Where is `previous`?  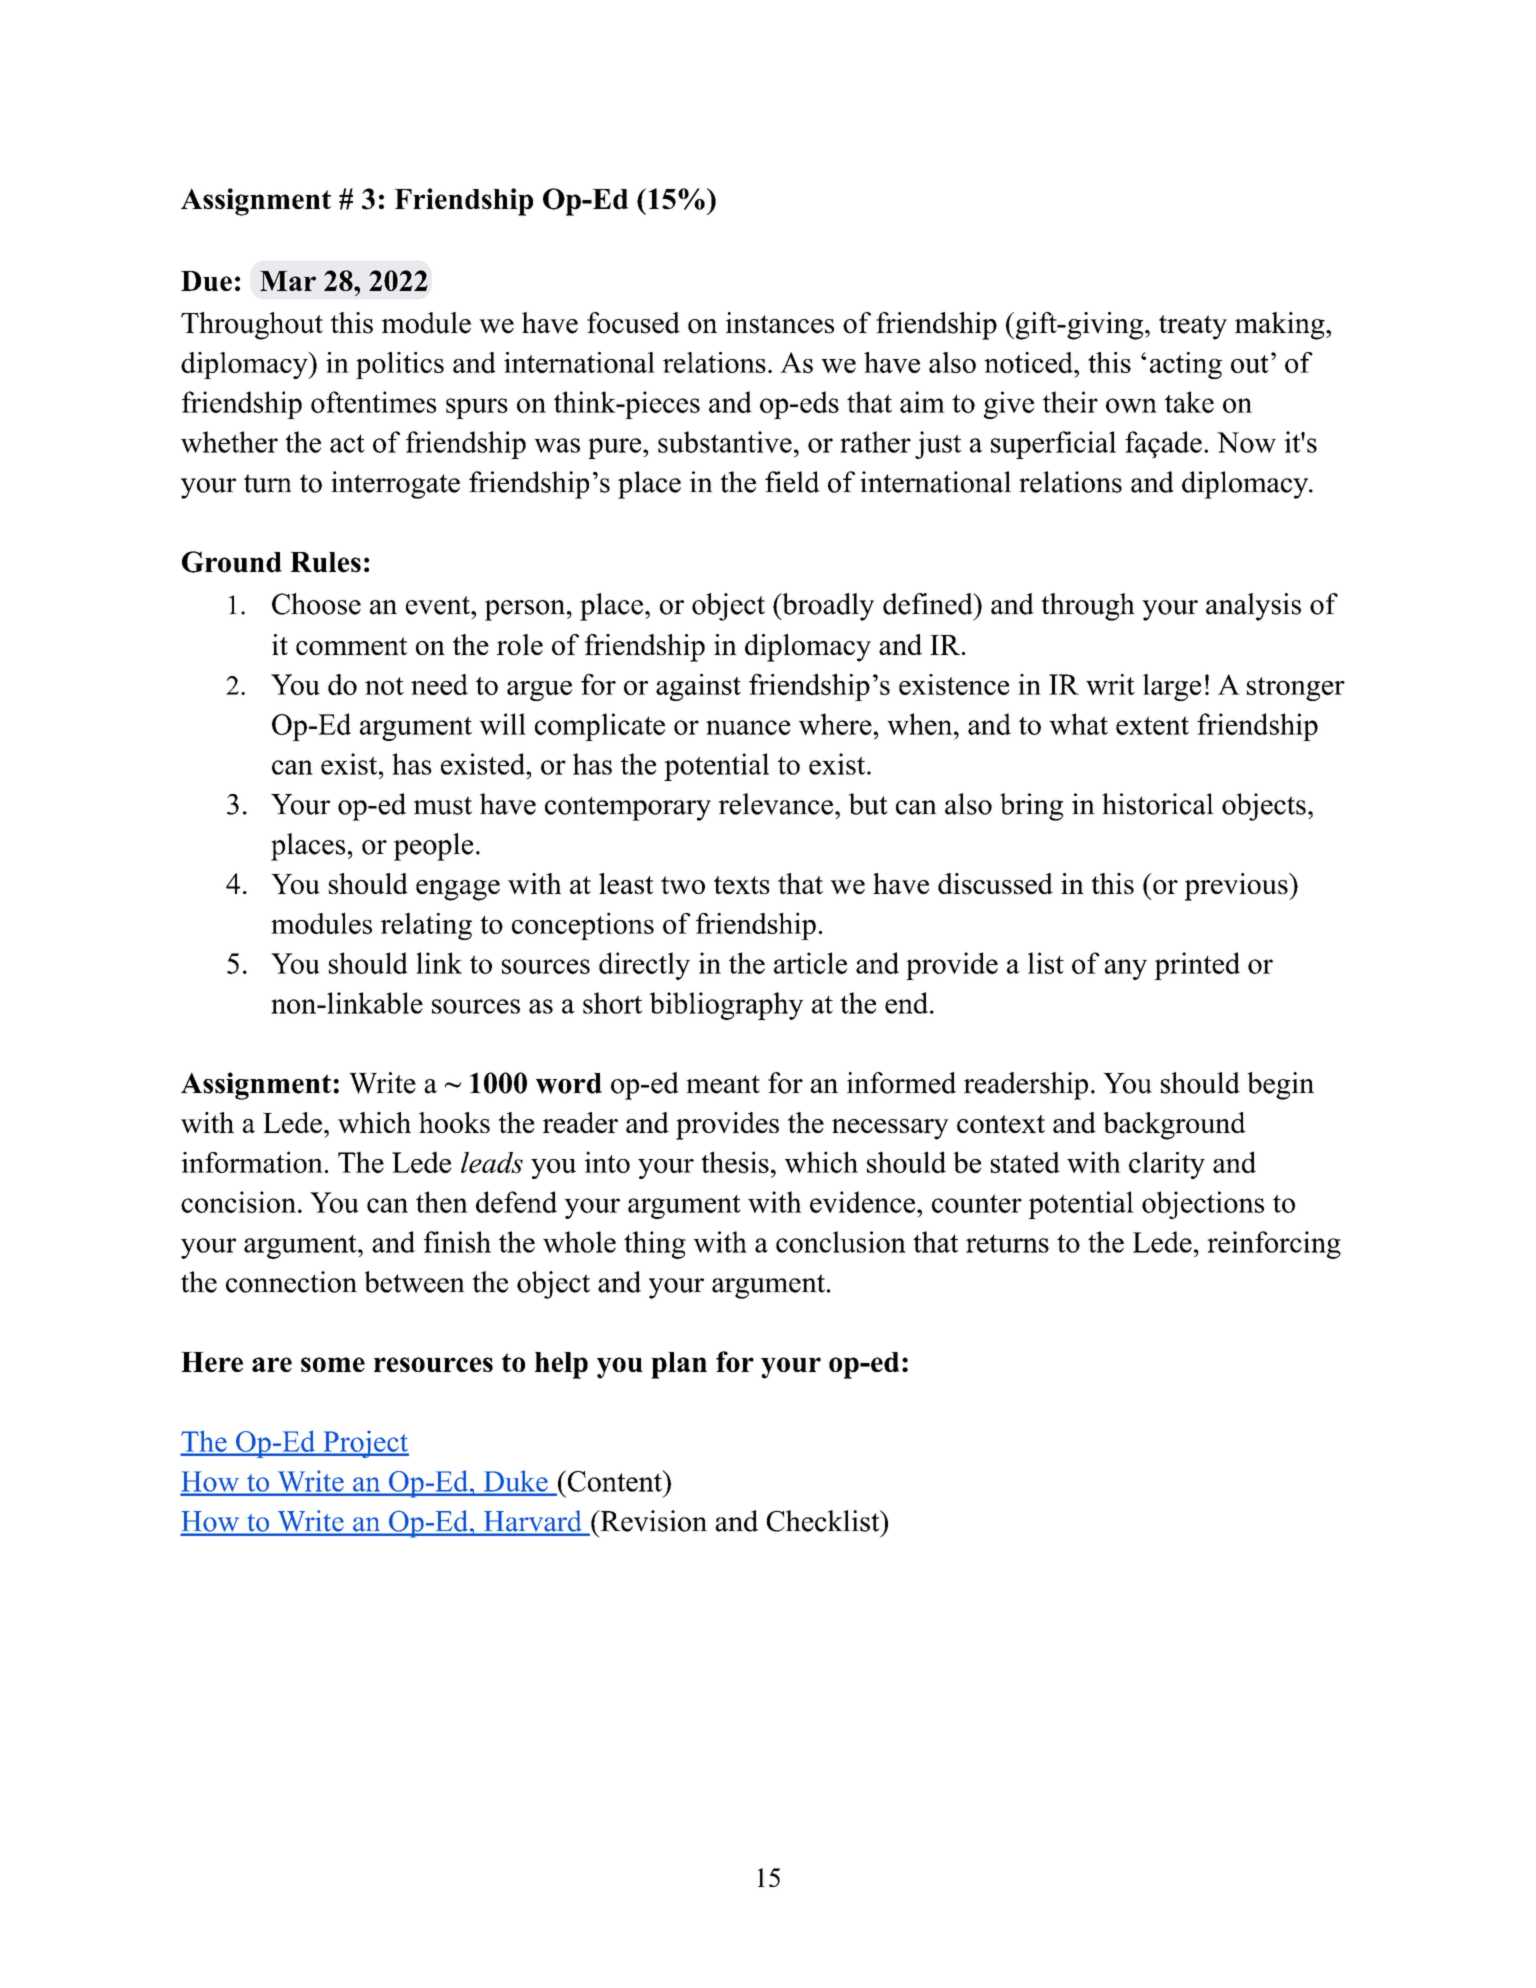
previous is located at coordinates (1237, 887).
